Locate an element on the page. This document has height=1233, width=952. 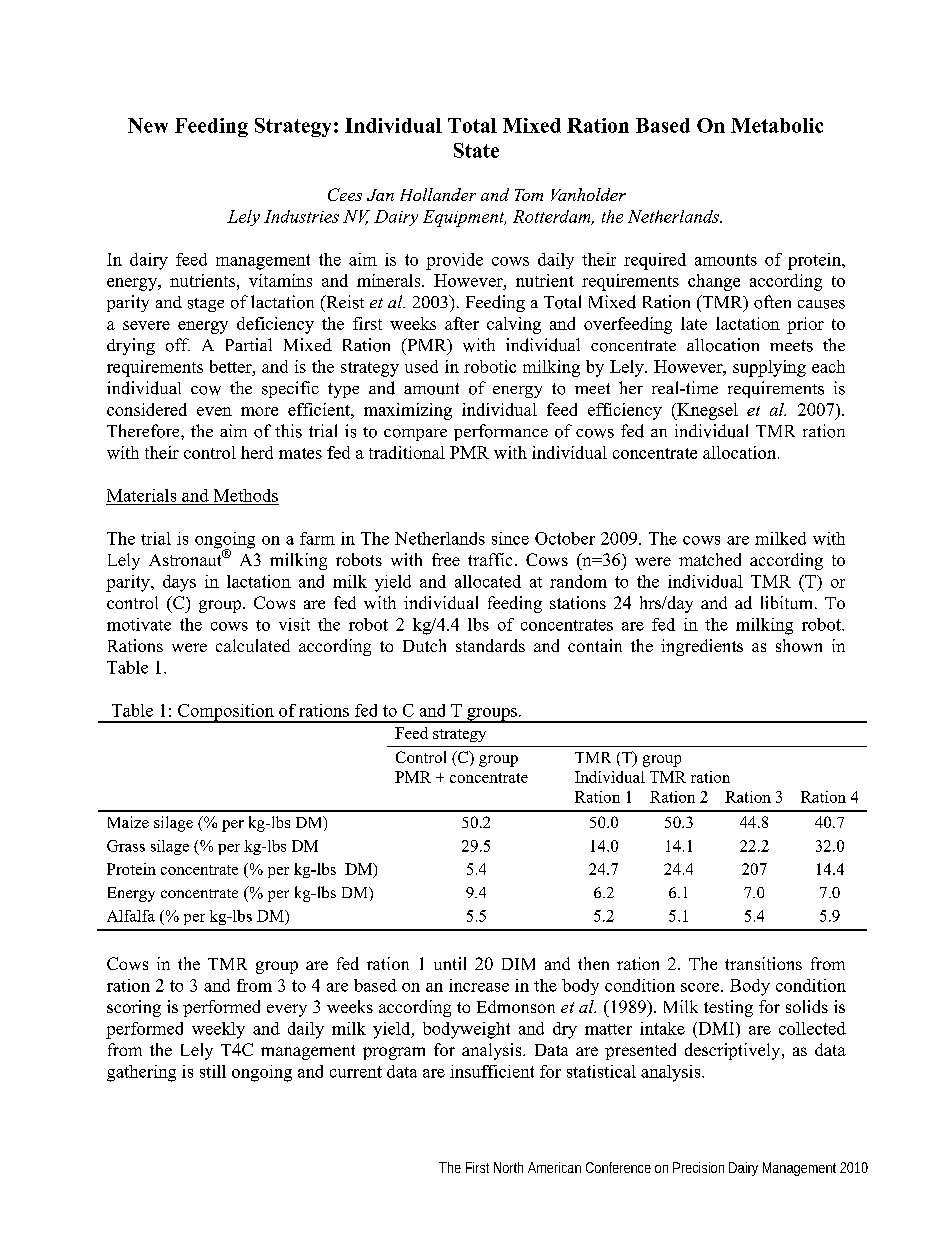
motivate is located at coordinates (139, 624).
